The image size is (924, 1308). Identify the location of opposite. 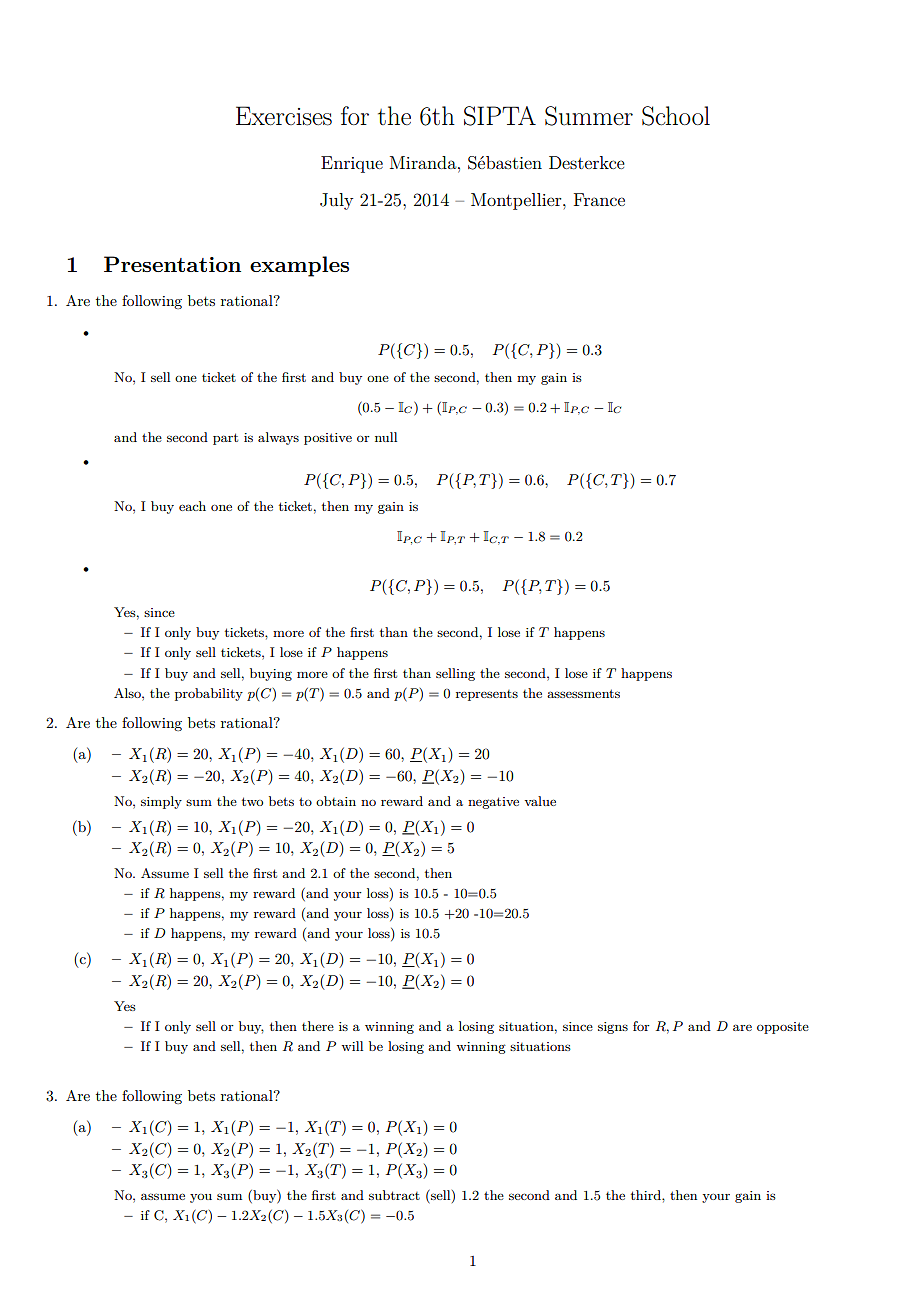
(783, 1028).
